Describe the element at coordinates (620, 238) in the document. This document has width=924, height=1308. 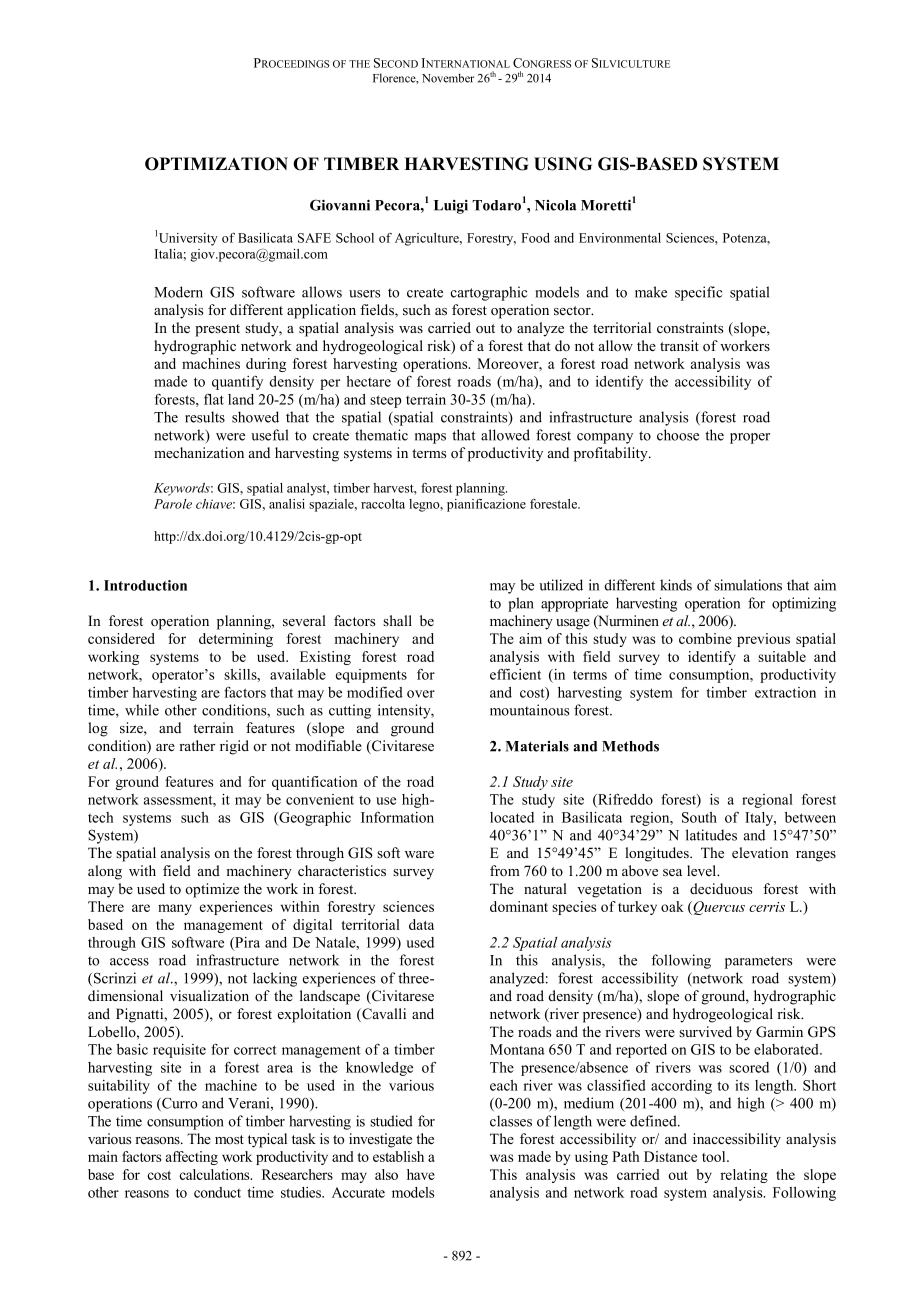
I see `Environmental` at that location.
